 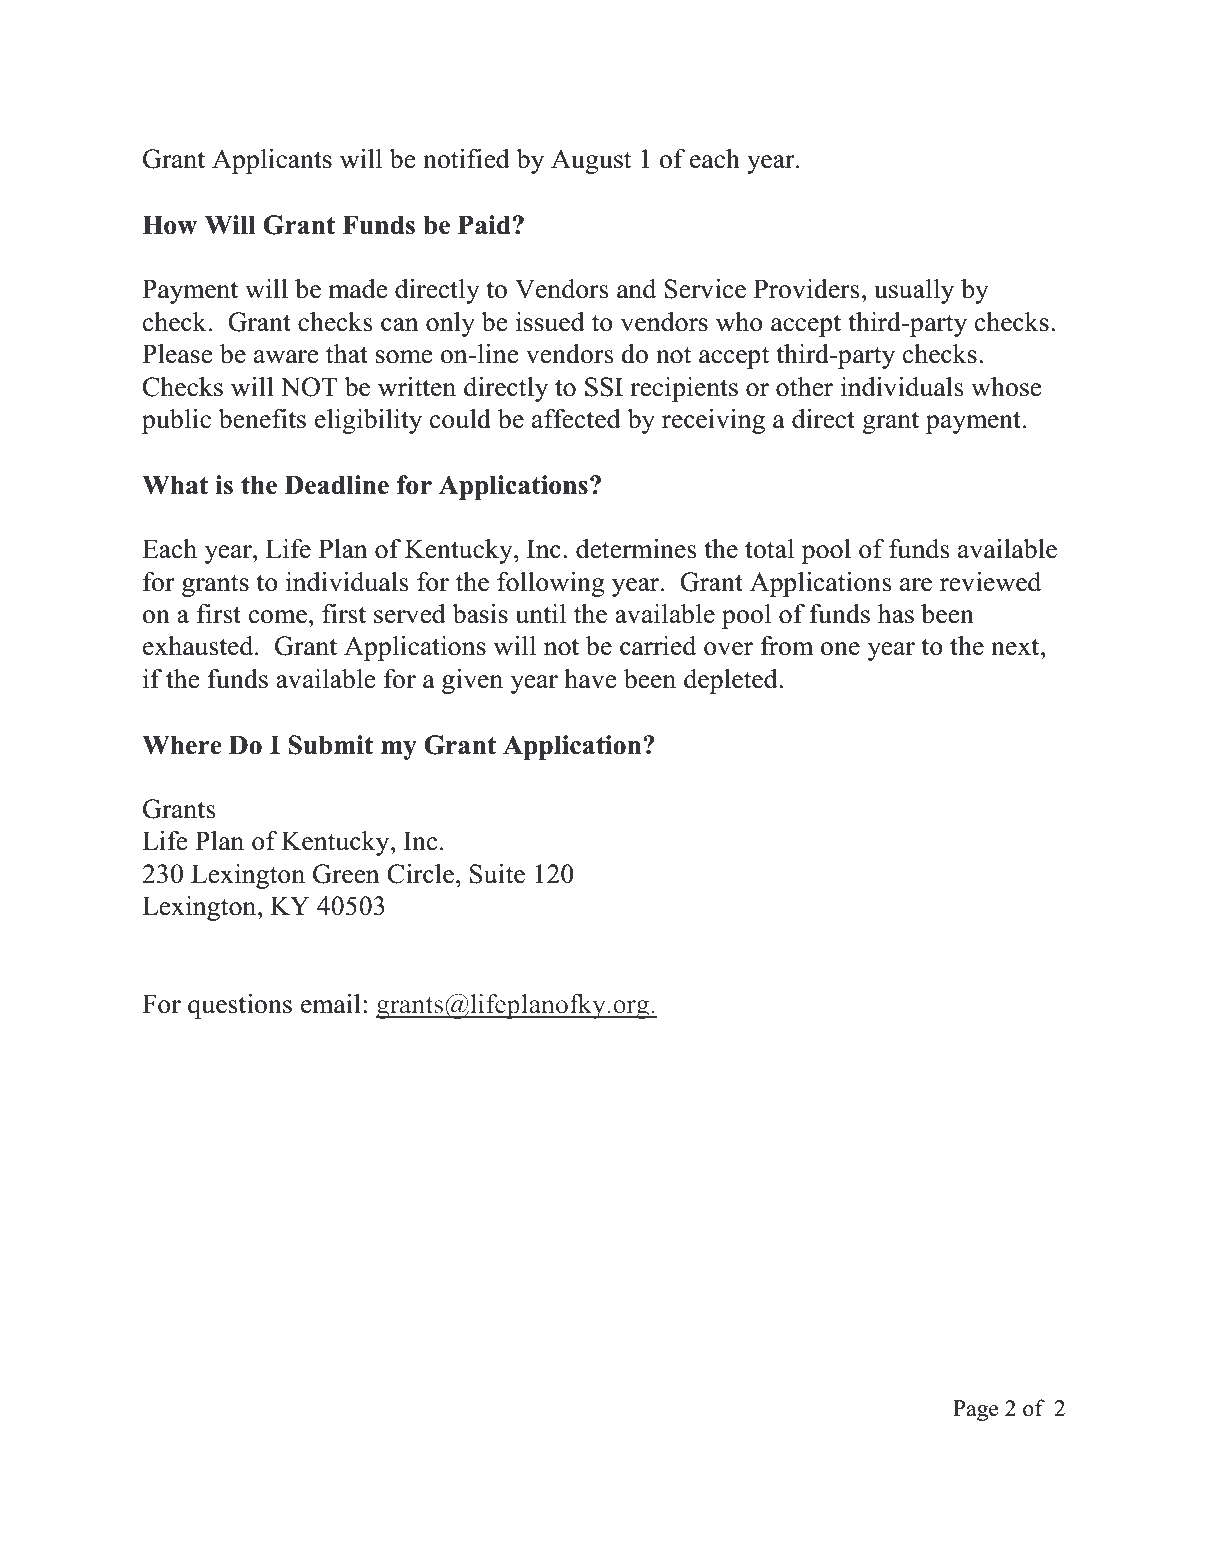 What do you see at coordinates (591, 161) in the document?
I see `August` at bounding box center [591, 161].
